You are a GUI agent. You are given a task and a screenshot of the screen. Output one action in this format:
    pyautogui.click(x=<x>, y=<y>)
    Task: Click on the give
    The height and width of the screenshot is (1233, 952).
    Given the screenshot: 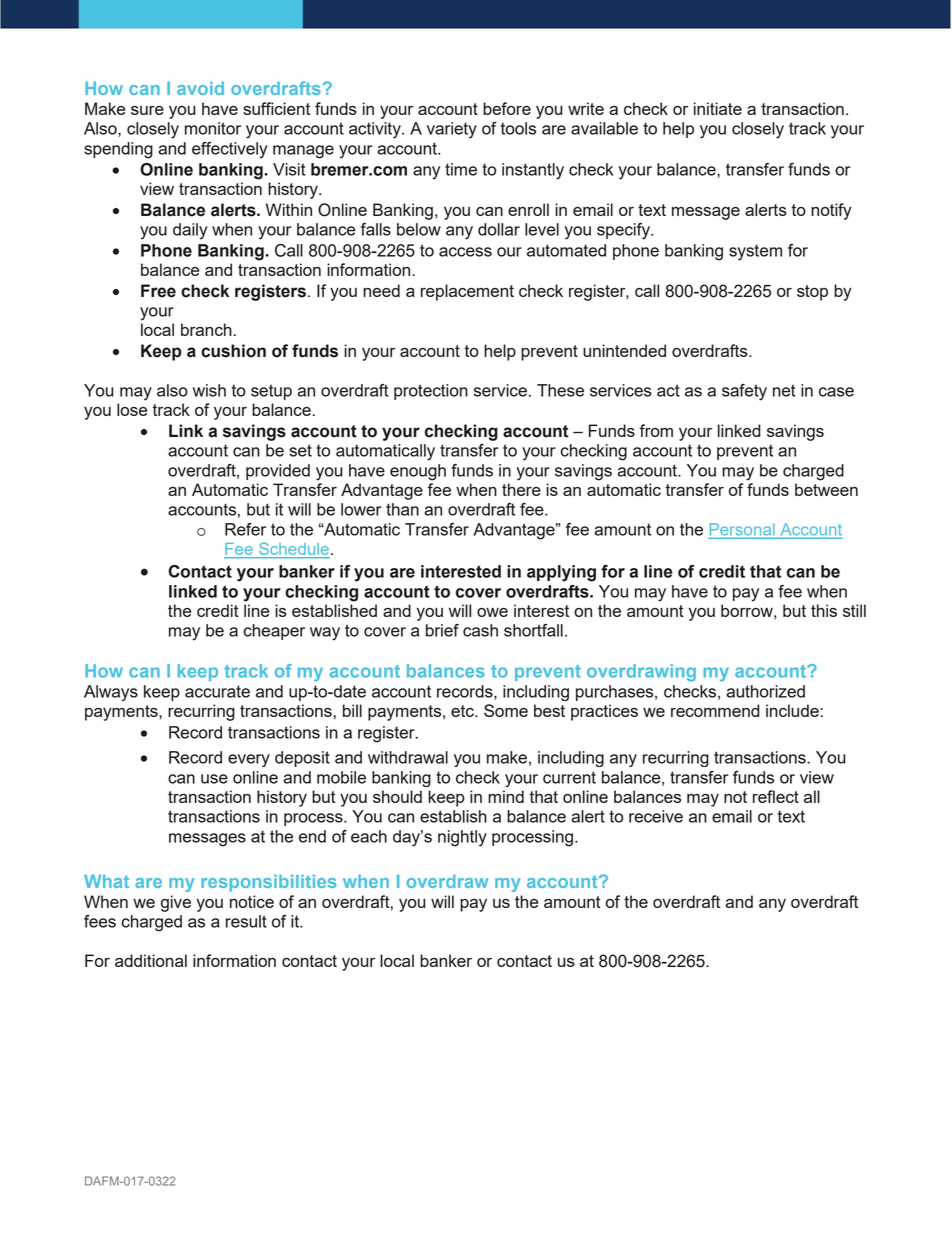 What is the action you would take?
    pyautogui.click(x=176, y=903)
